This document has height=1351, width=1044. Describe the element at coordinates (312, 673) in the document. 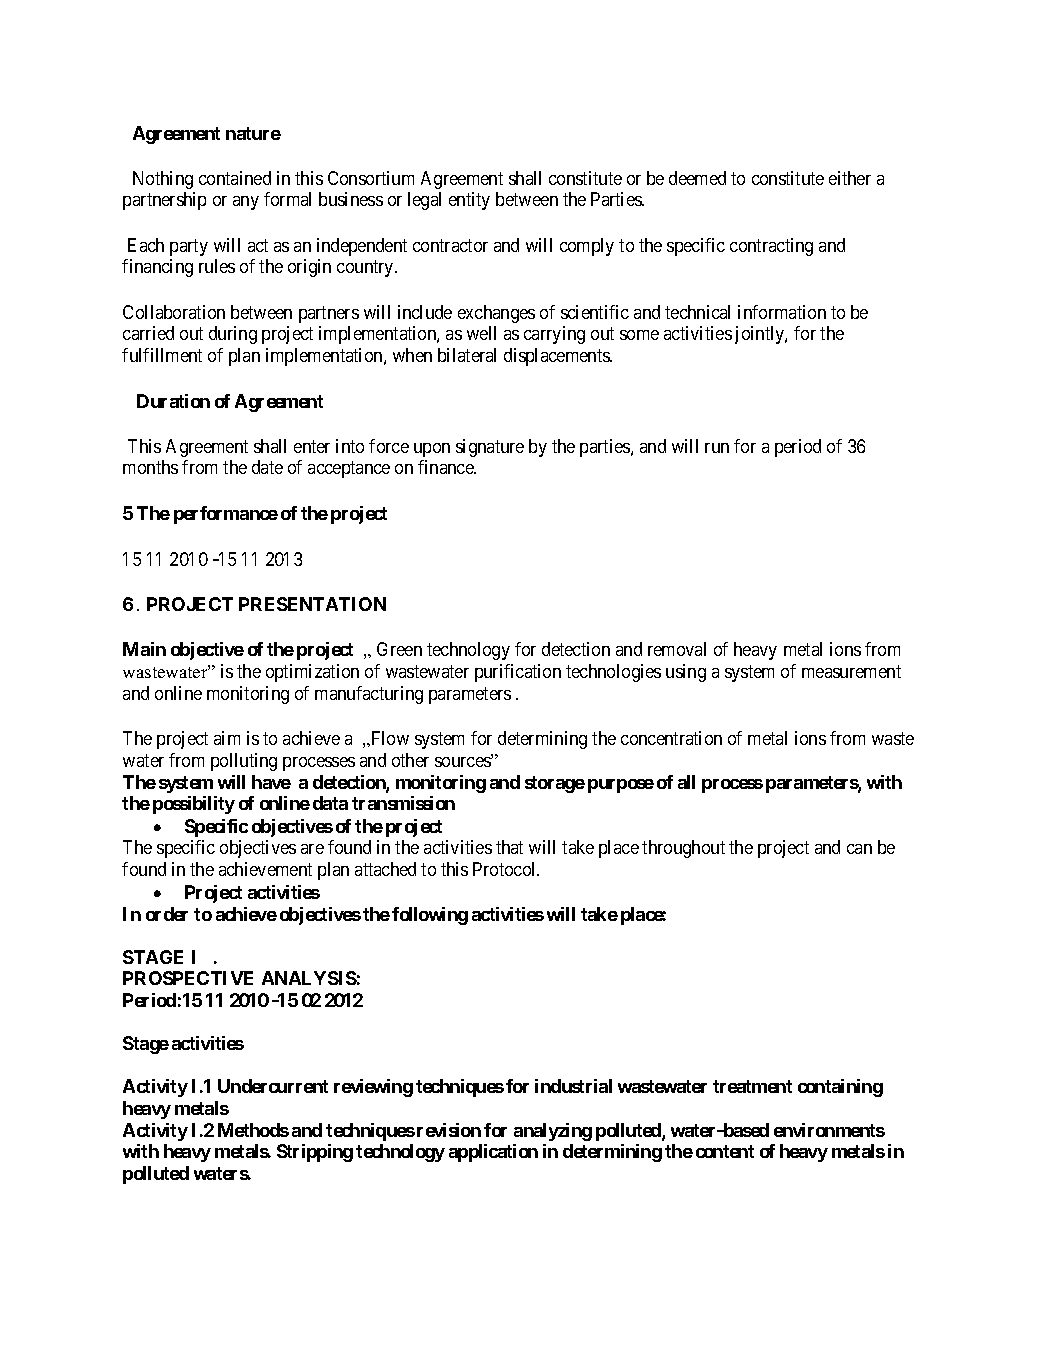

I see `optimization` at that location.
